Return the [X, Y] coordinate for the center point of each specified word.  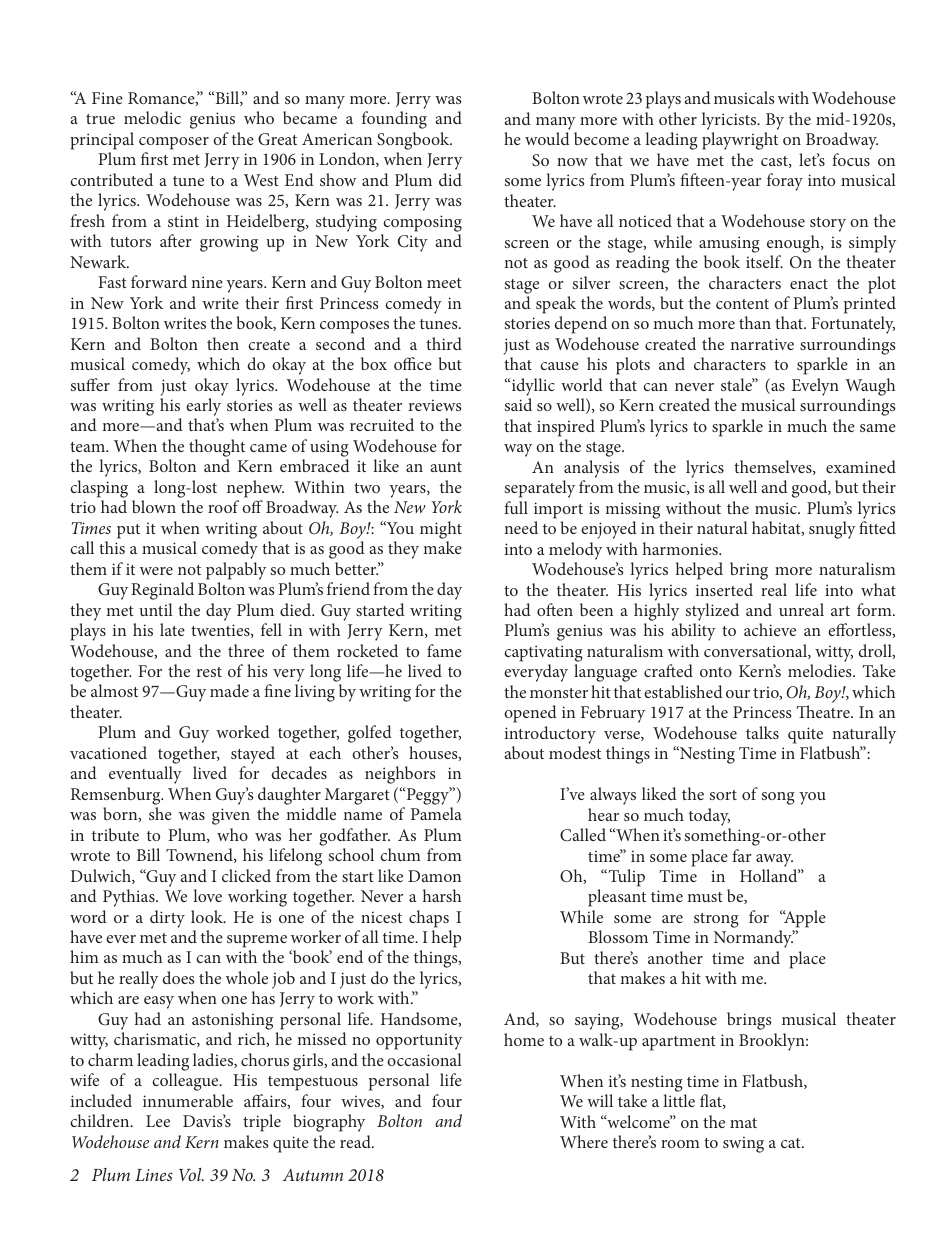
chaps [429, 919]
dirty [167, 919]
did [450, 179]
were [156, 571]
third [444, 343]
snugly [832, 530]
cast [775, 162]
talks [762, 732]
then [223, 343]
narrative [762, 344]
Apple [804, 919]
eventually [145, 775]
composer [174, 143]
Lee [158, 1121]
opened [530, 714]
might [441, 530]
